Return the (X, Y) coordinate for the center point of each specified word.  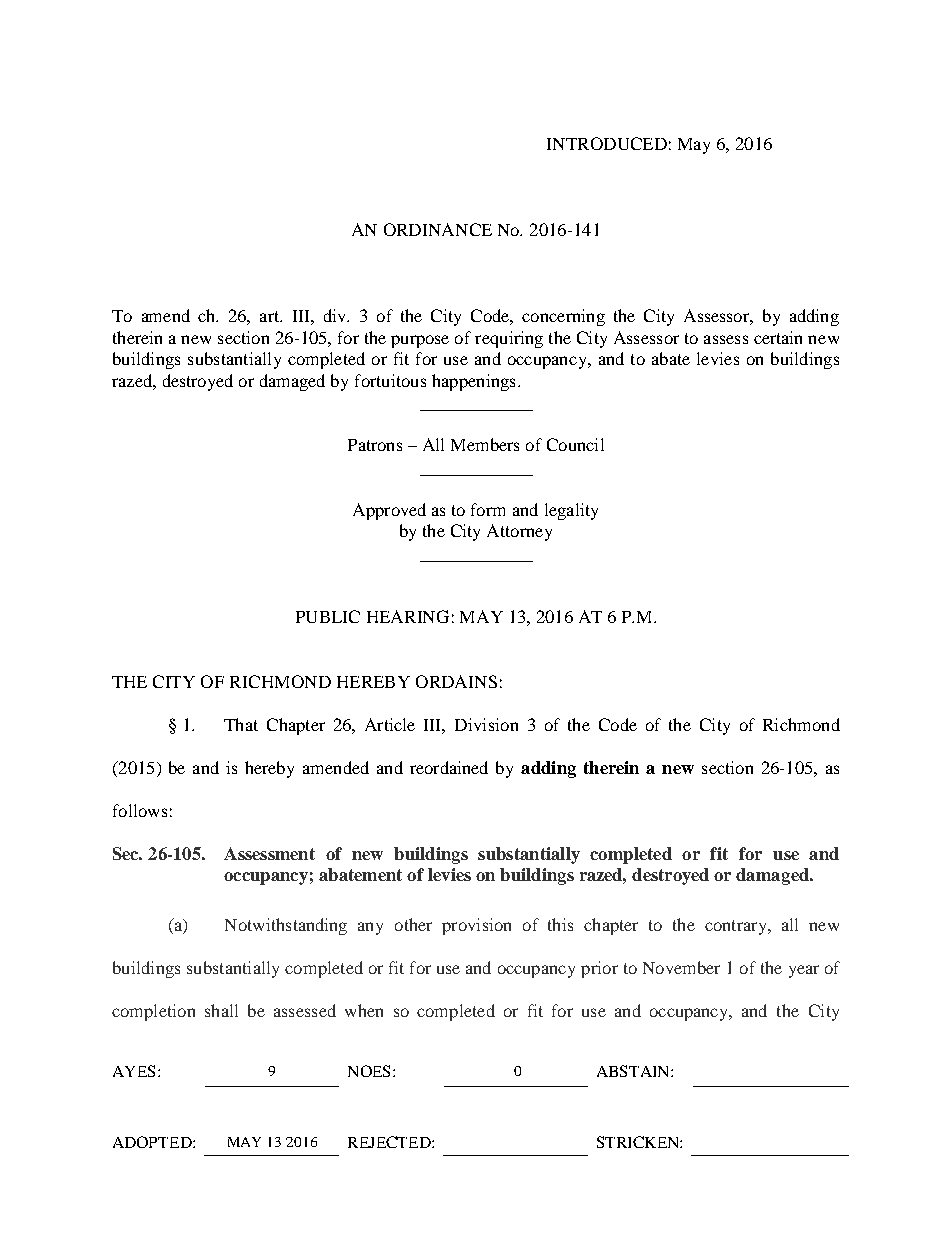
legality (571, 511)
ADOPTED (153, 1142)
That (241, 724)
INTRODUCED (607, 143)
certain (778, 337)
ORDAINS (456, 681)
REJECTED (390, 1142)
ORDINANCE (438, 229)
